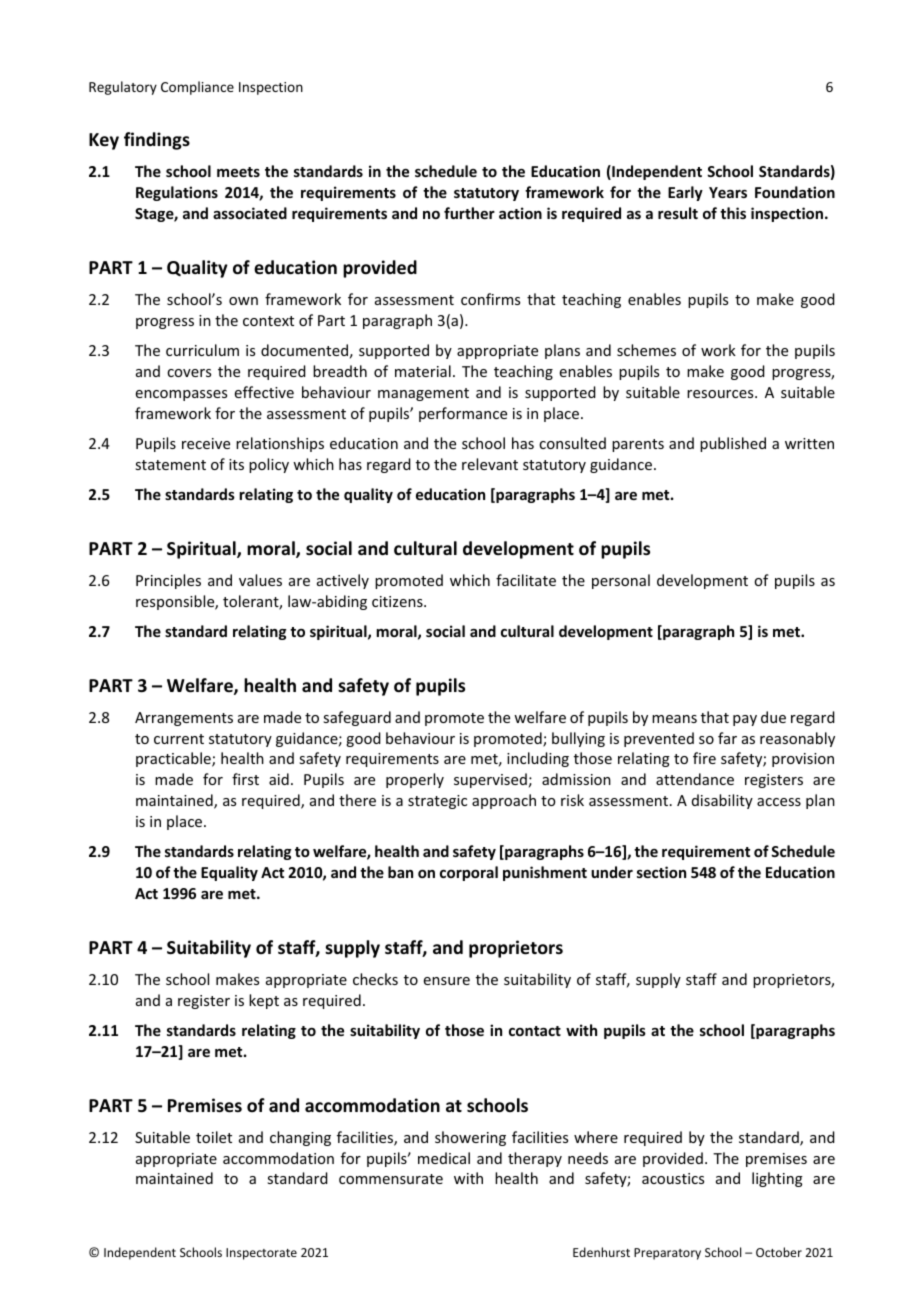 The height and width of the screenshot is (1308, 924). What do you see at coordinates (157, 141) in the screenshot?
I see `findings` at bounding box center [157, 141].
